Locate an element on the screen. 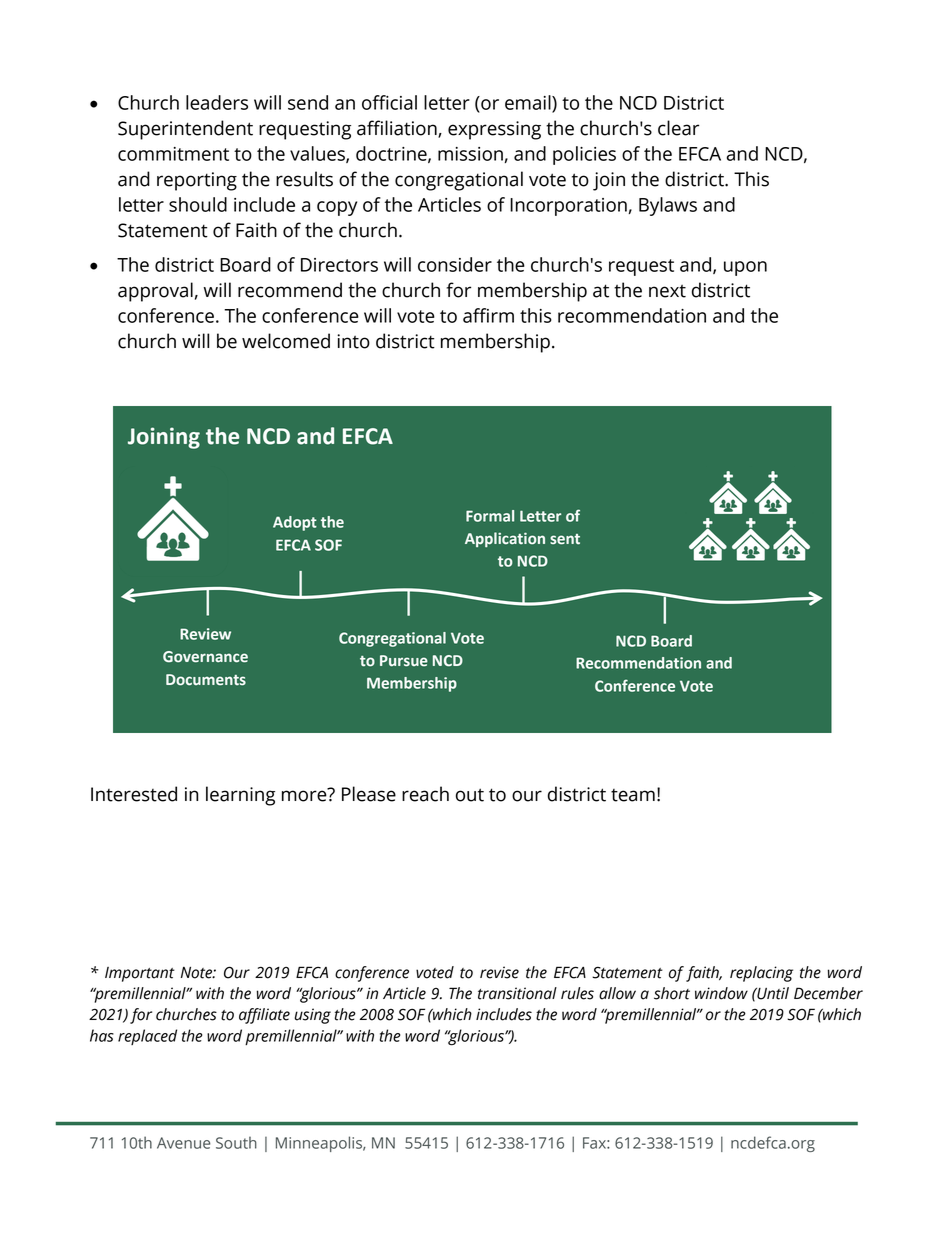 The height and width of the screenshot is (1233, 952). mission is located at coordinates (470, 154).
